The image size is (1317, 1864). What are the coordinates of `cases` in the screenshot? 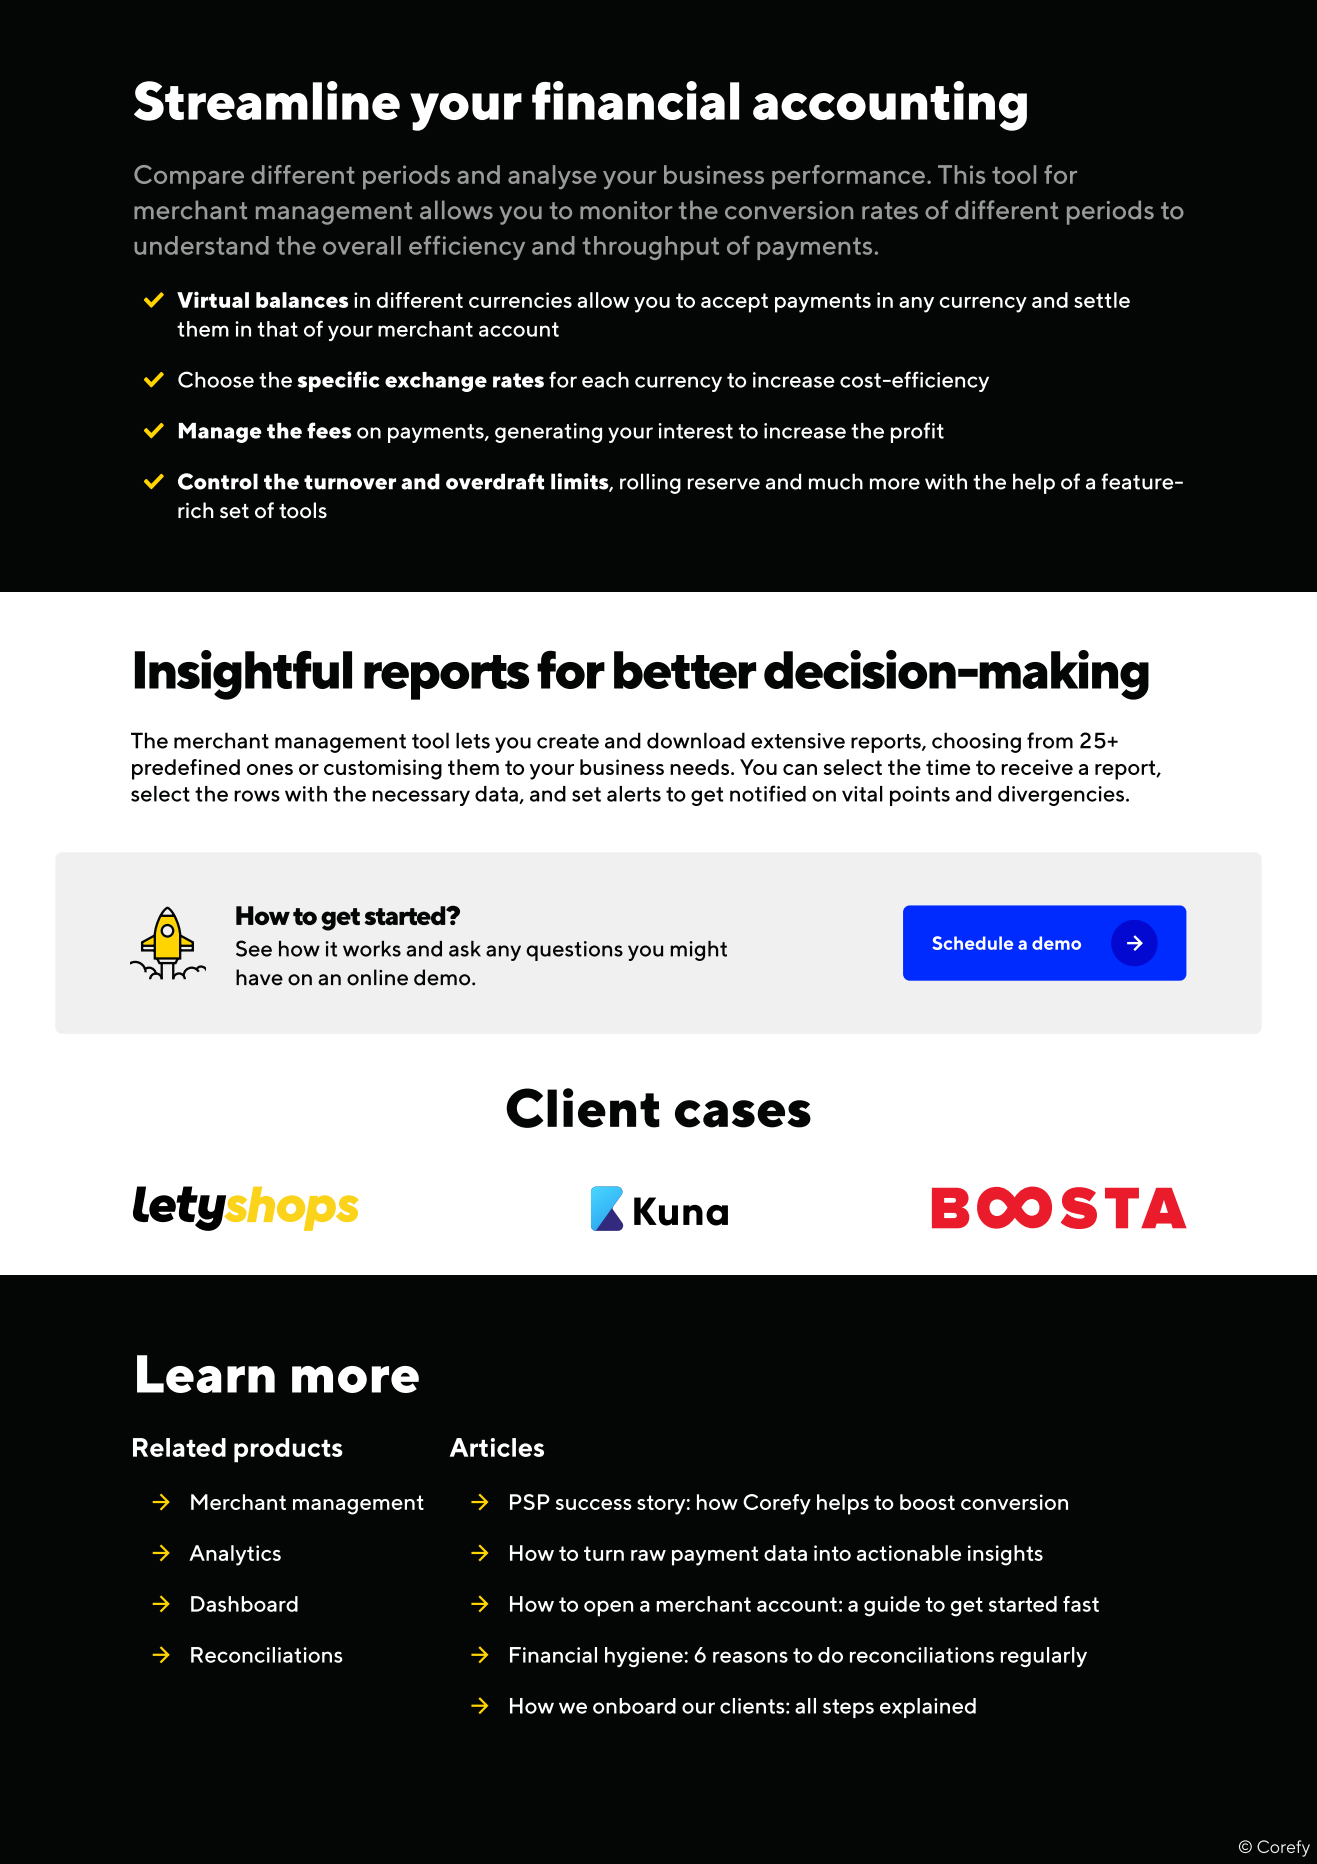 It's located at (743, 1114).
